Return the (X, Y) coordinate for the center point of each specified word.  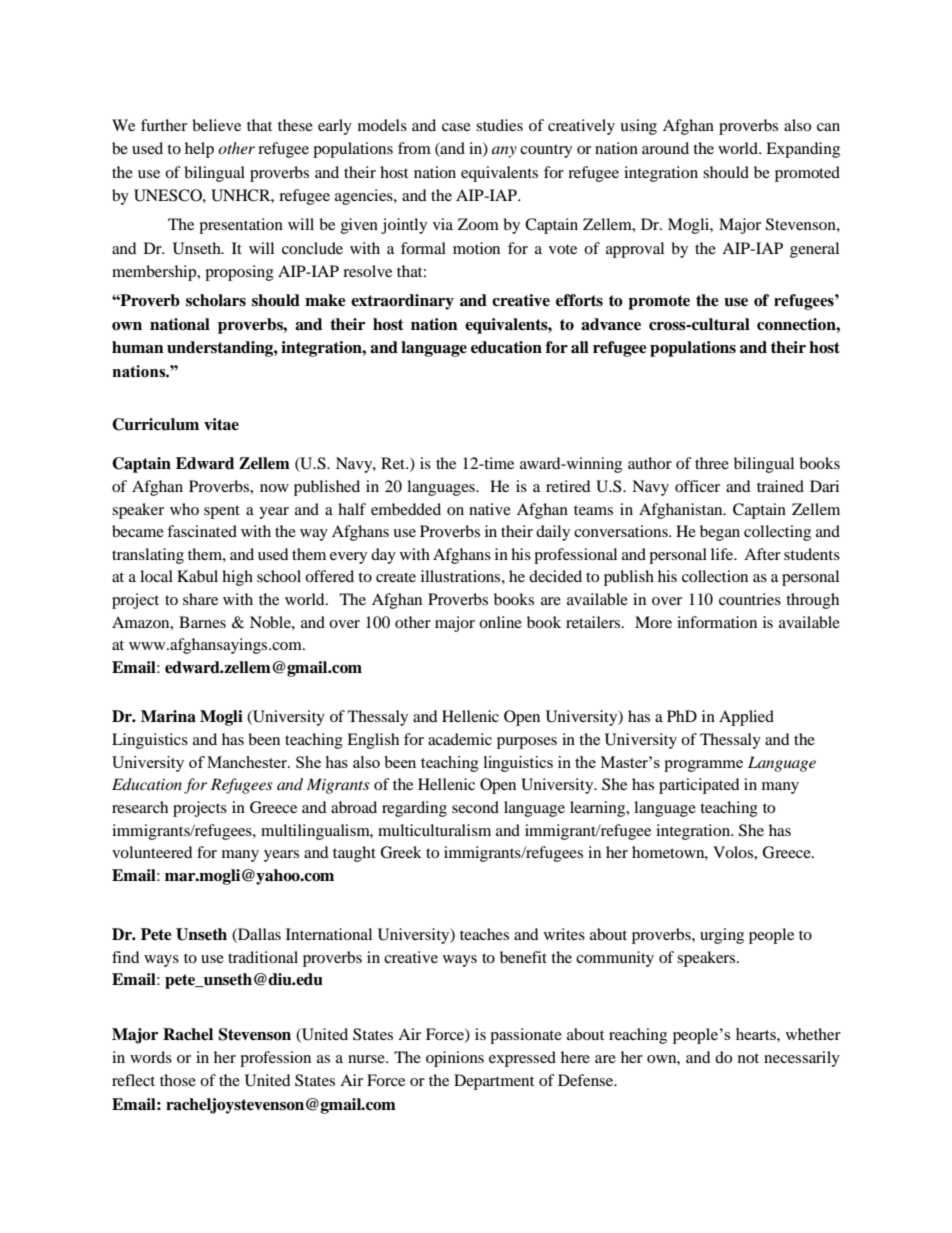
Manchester (248, 762)
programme (703, 766)
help (199, 150)
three (712, 463)
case (456, 127)
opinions (455, 1059)
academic (460, 739)
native (490, 509)
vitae (221, 424)
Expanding (803, 150)
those (178, 1080)
